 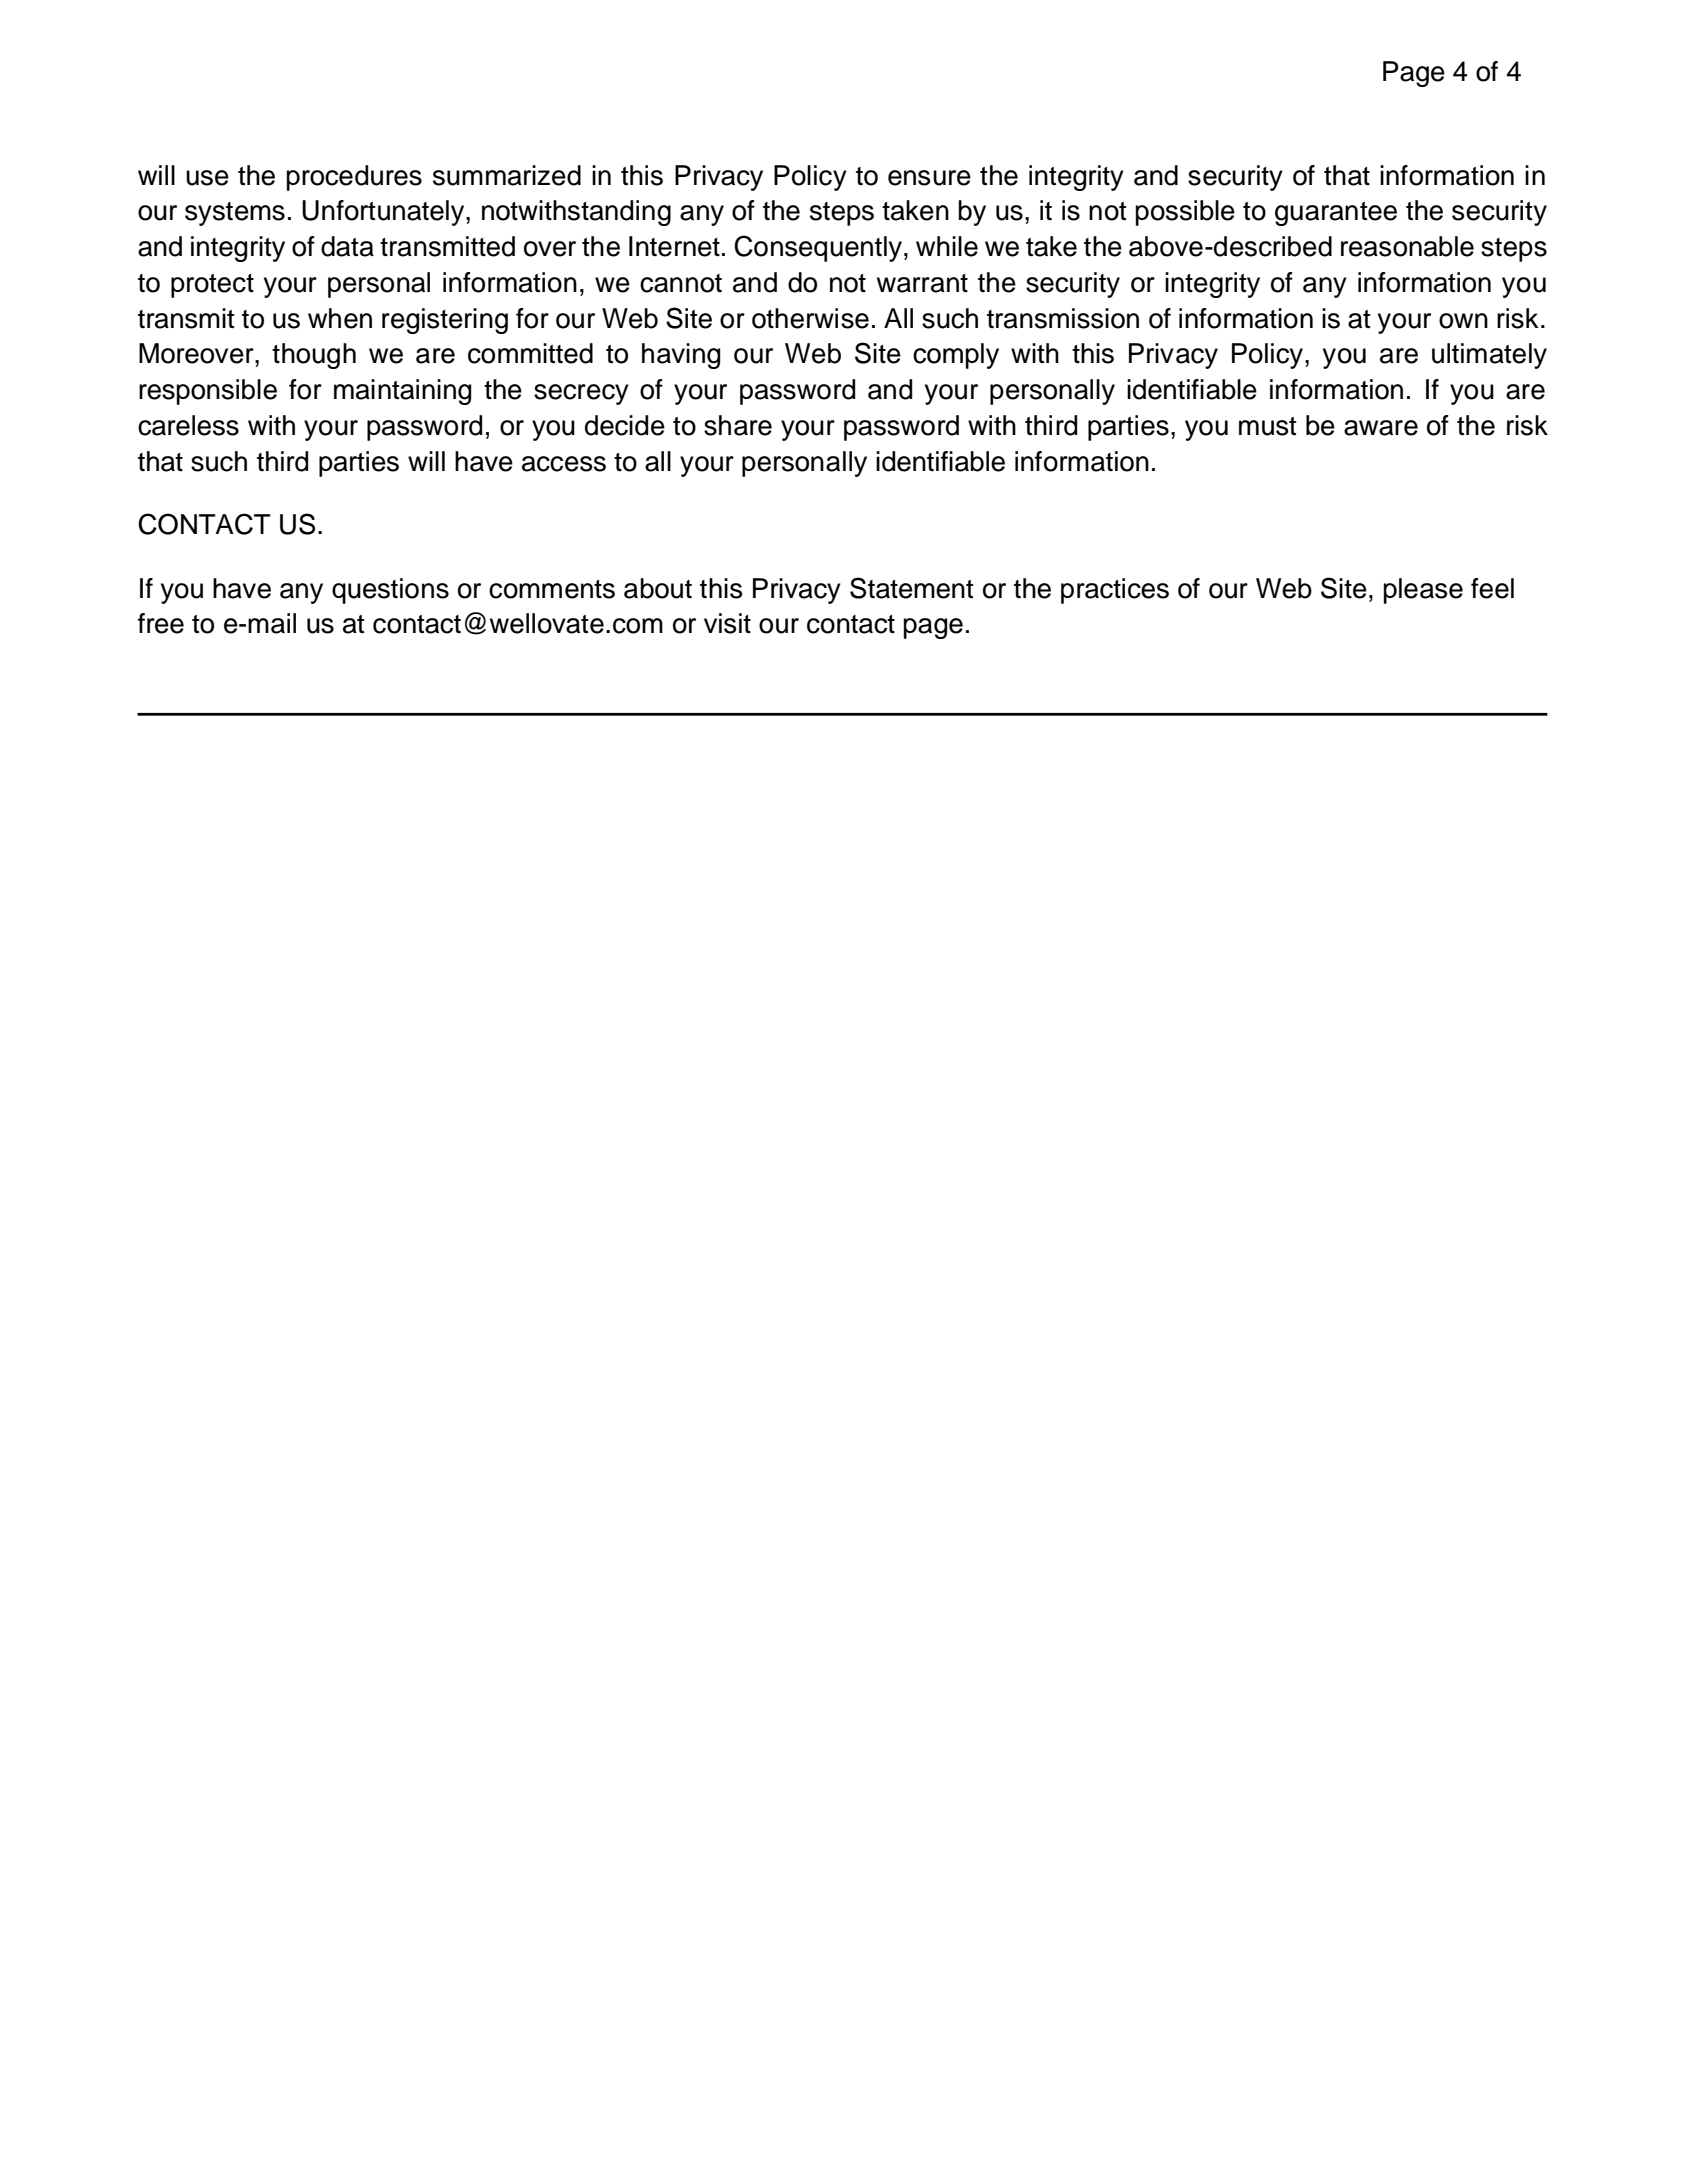 What do you see at coordinates (354, 178) in the screenshot?
I see `procedures` at bounding box center [354, 178].
